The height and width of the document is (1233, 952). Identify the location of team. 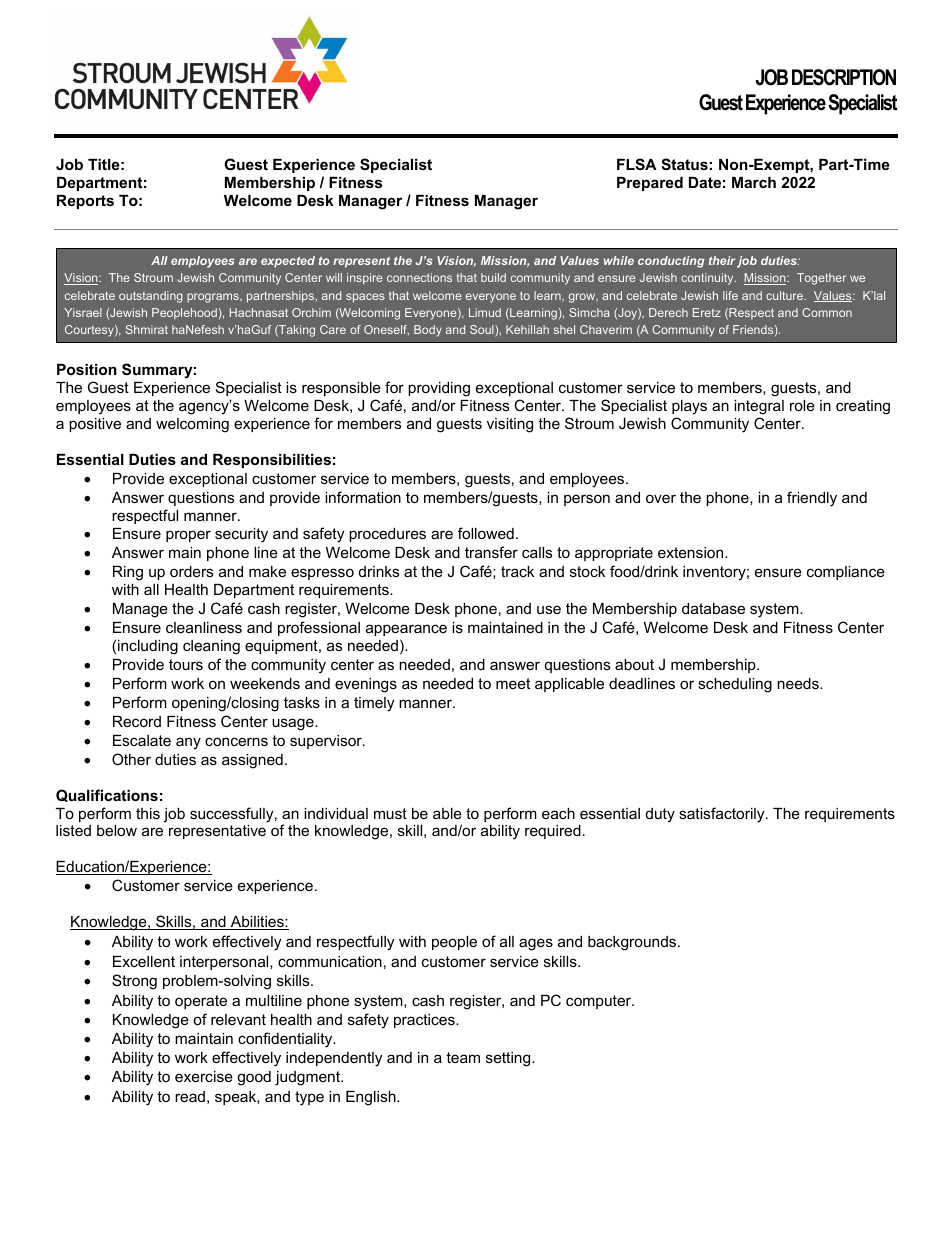
(463, 1057).
